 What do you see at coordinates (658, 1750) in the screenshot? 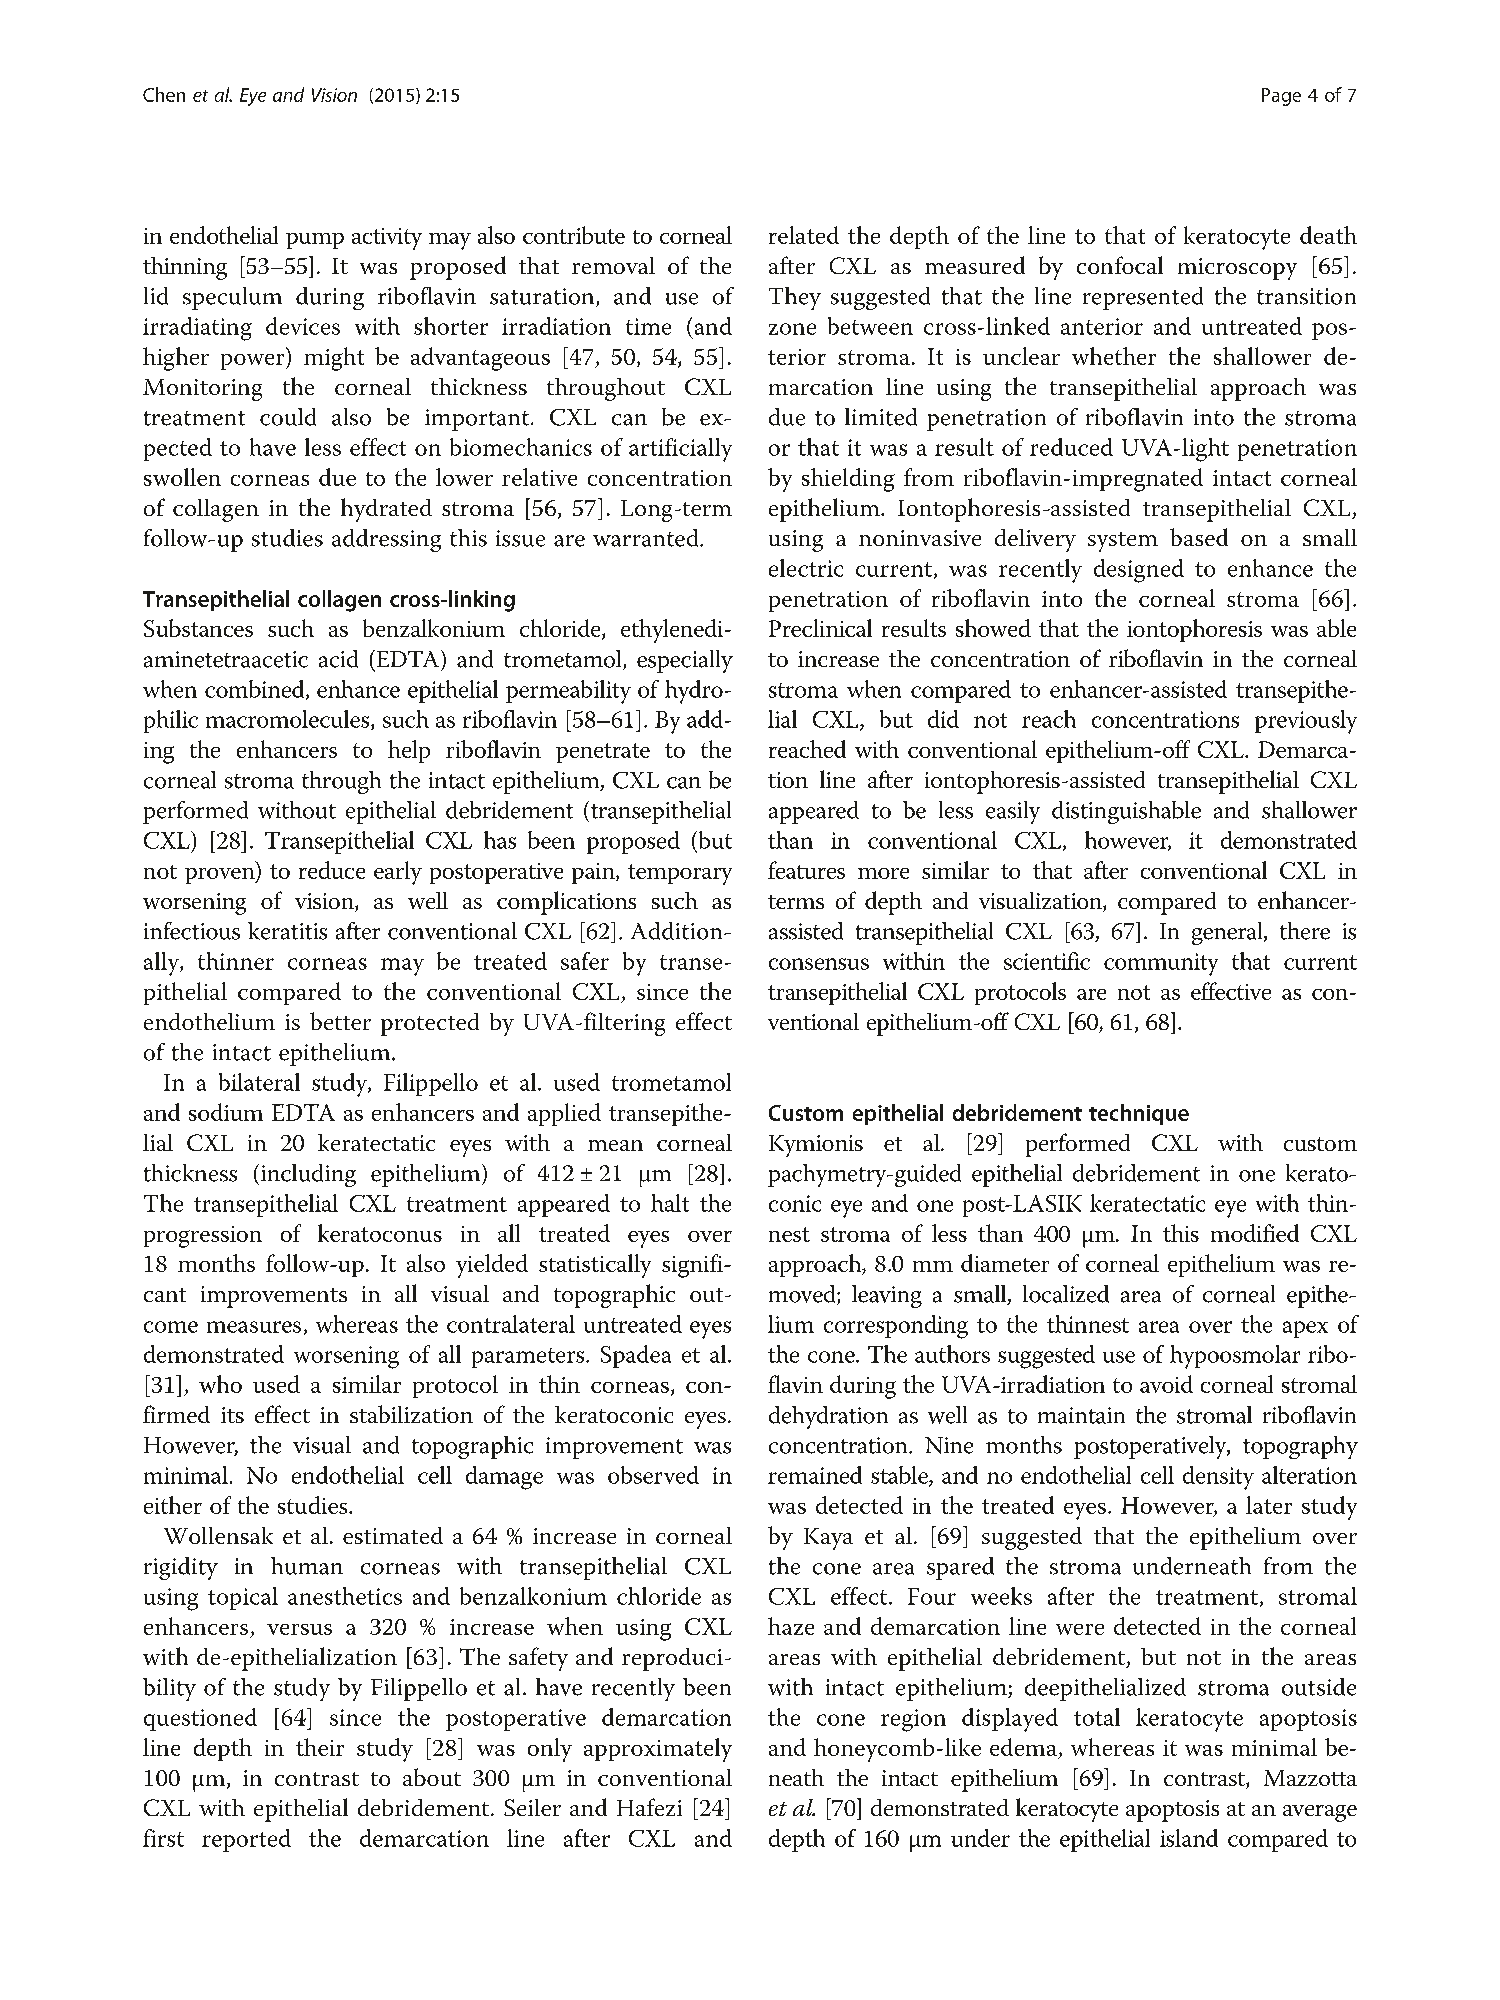
I see `approximately` at bounding box center [658, 1750].
